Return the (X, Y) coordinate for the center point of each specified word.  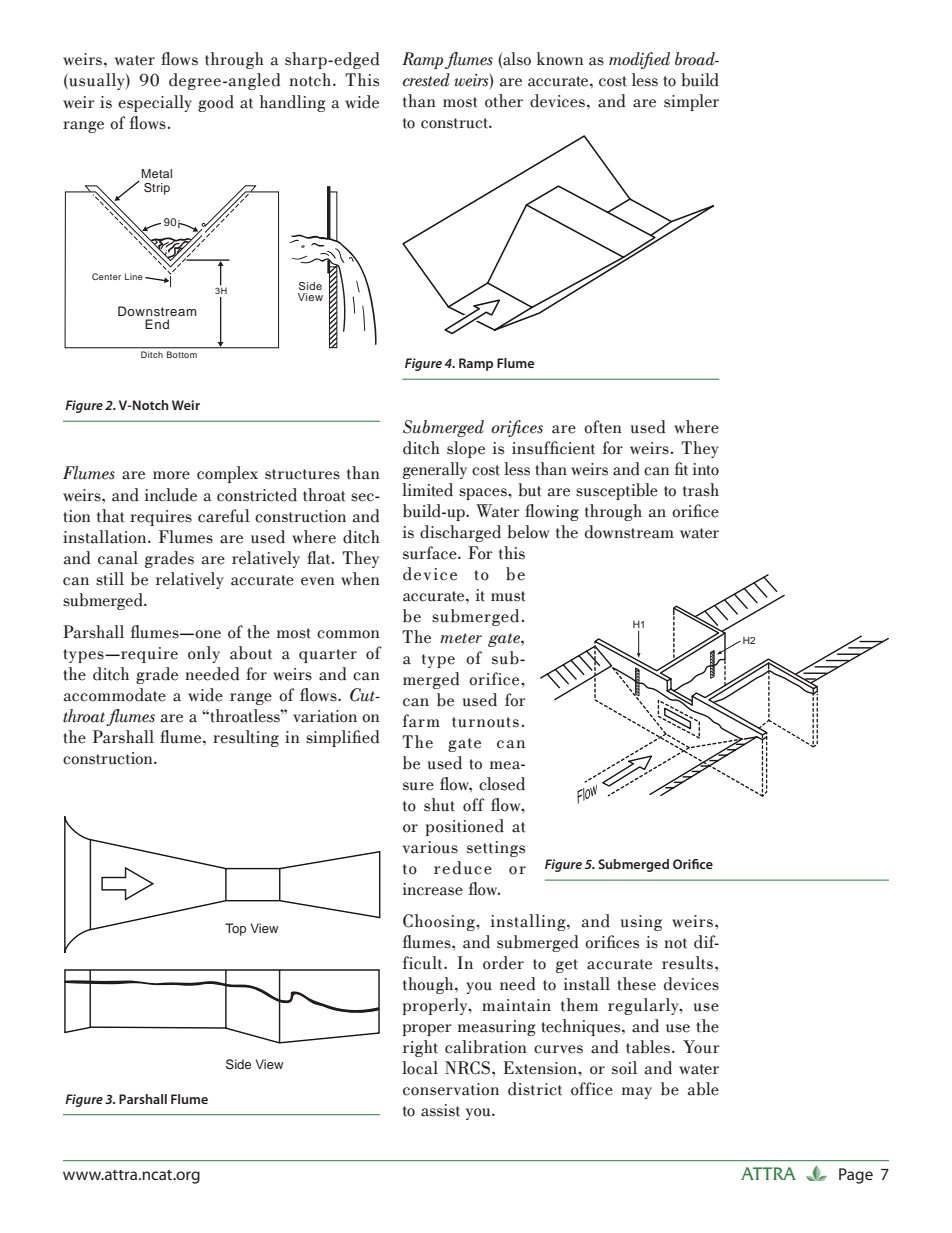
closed (502, 784)
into (706, 469)
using (641, 923)
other (504, 101)
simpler (691, 102)
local (420, 1068)
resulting (246, 738)
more (171, 475)
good (216, 103)
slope (466, 449)
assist (440, 1110)
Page (856, 1176)
